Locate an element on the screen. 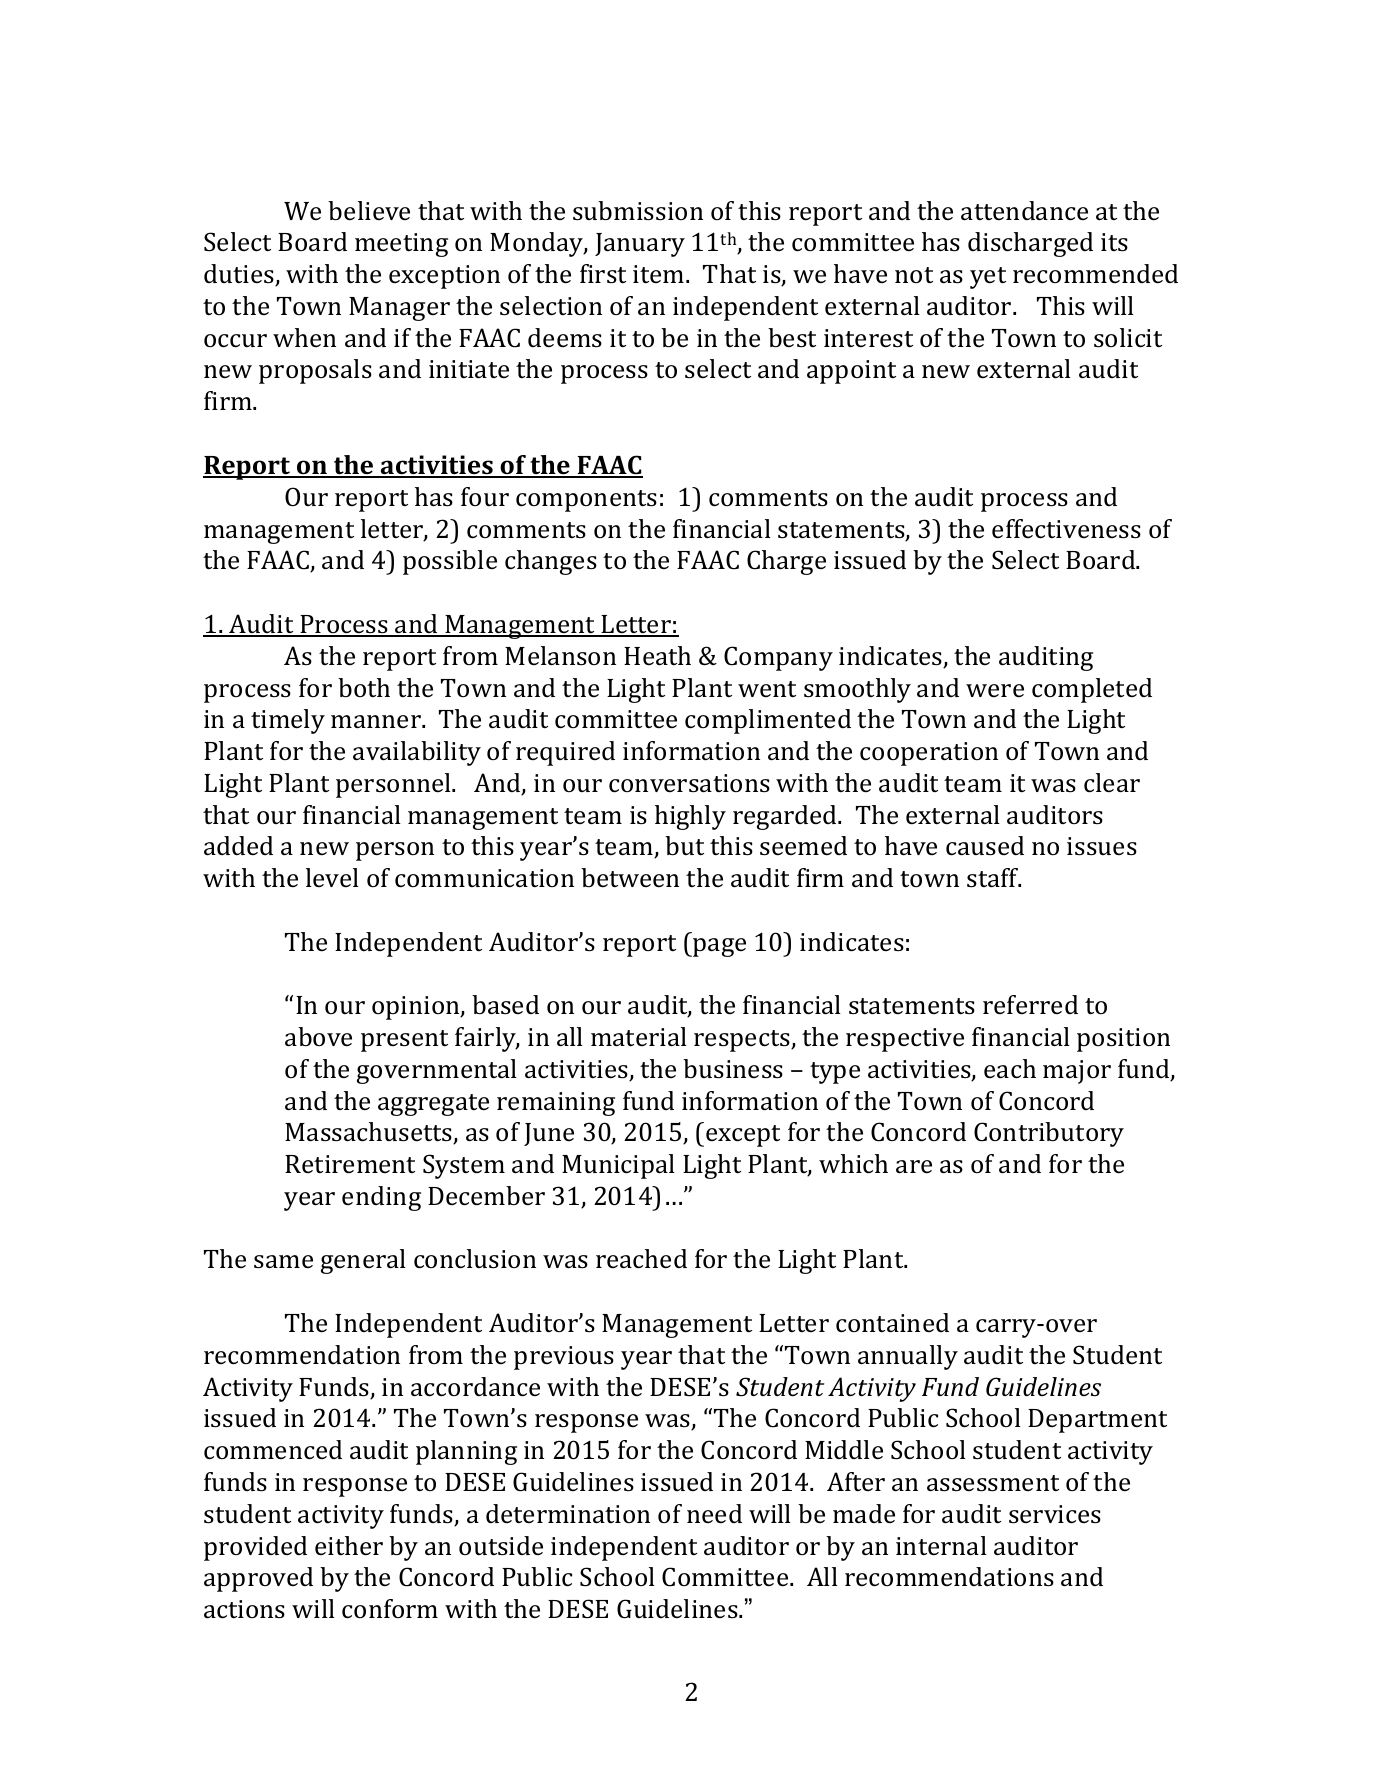  item is located at coordinates (660, 274).
